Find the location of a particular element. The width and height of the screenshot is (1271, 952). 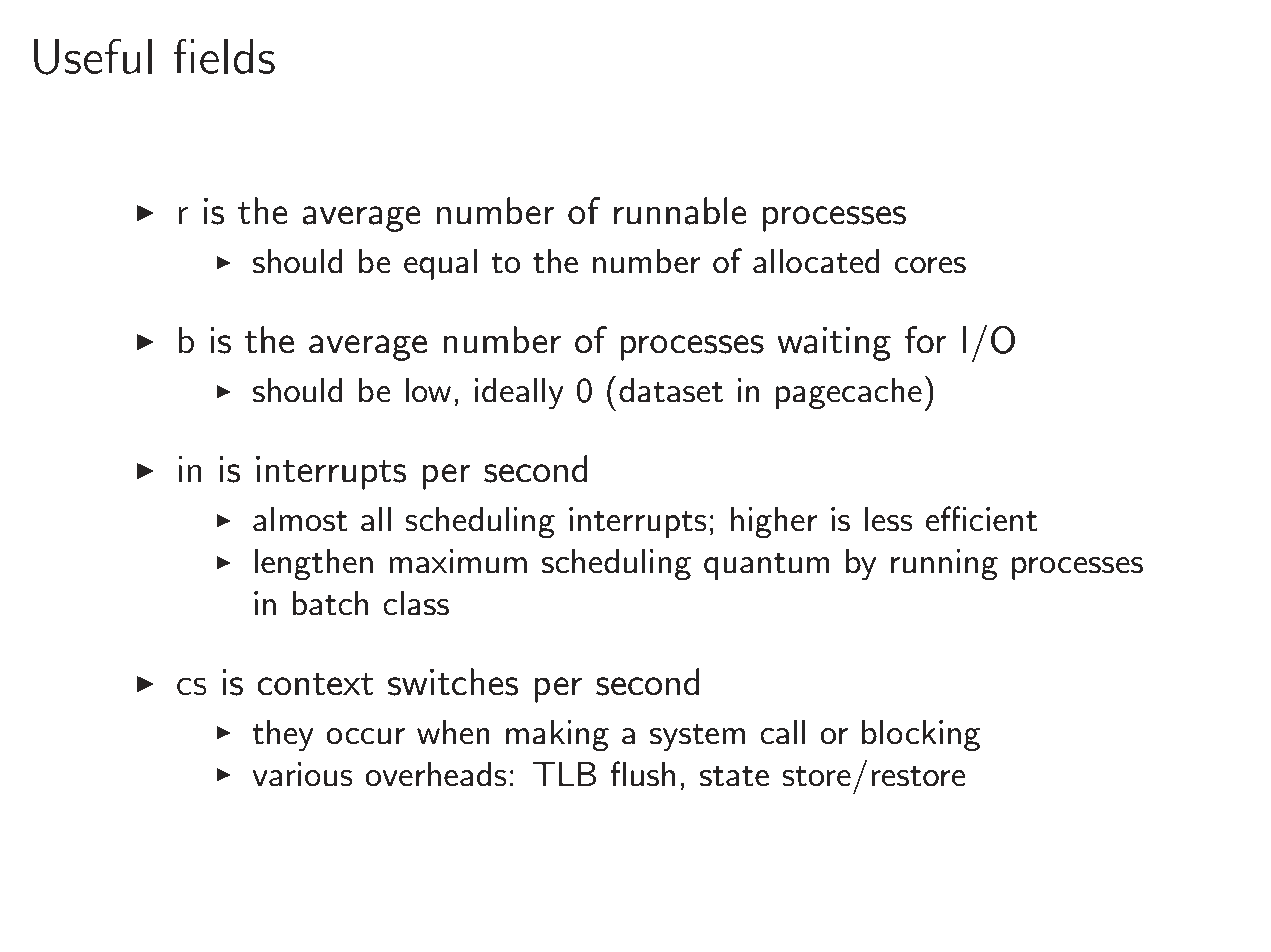

for is located at coordinates (926, 340).
